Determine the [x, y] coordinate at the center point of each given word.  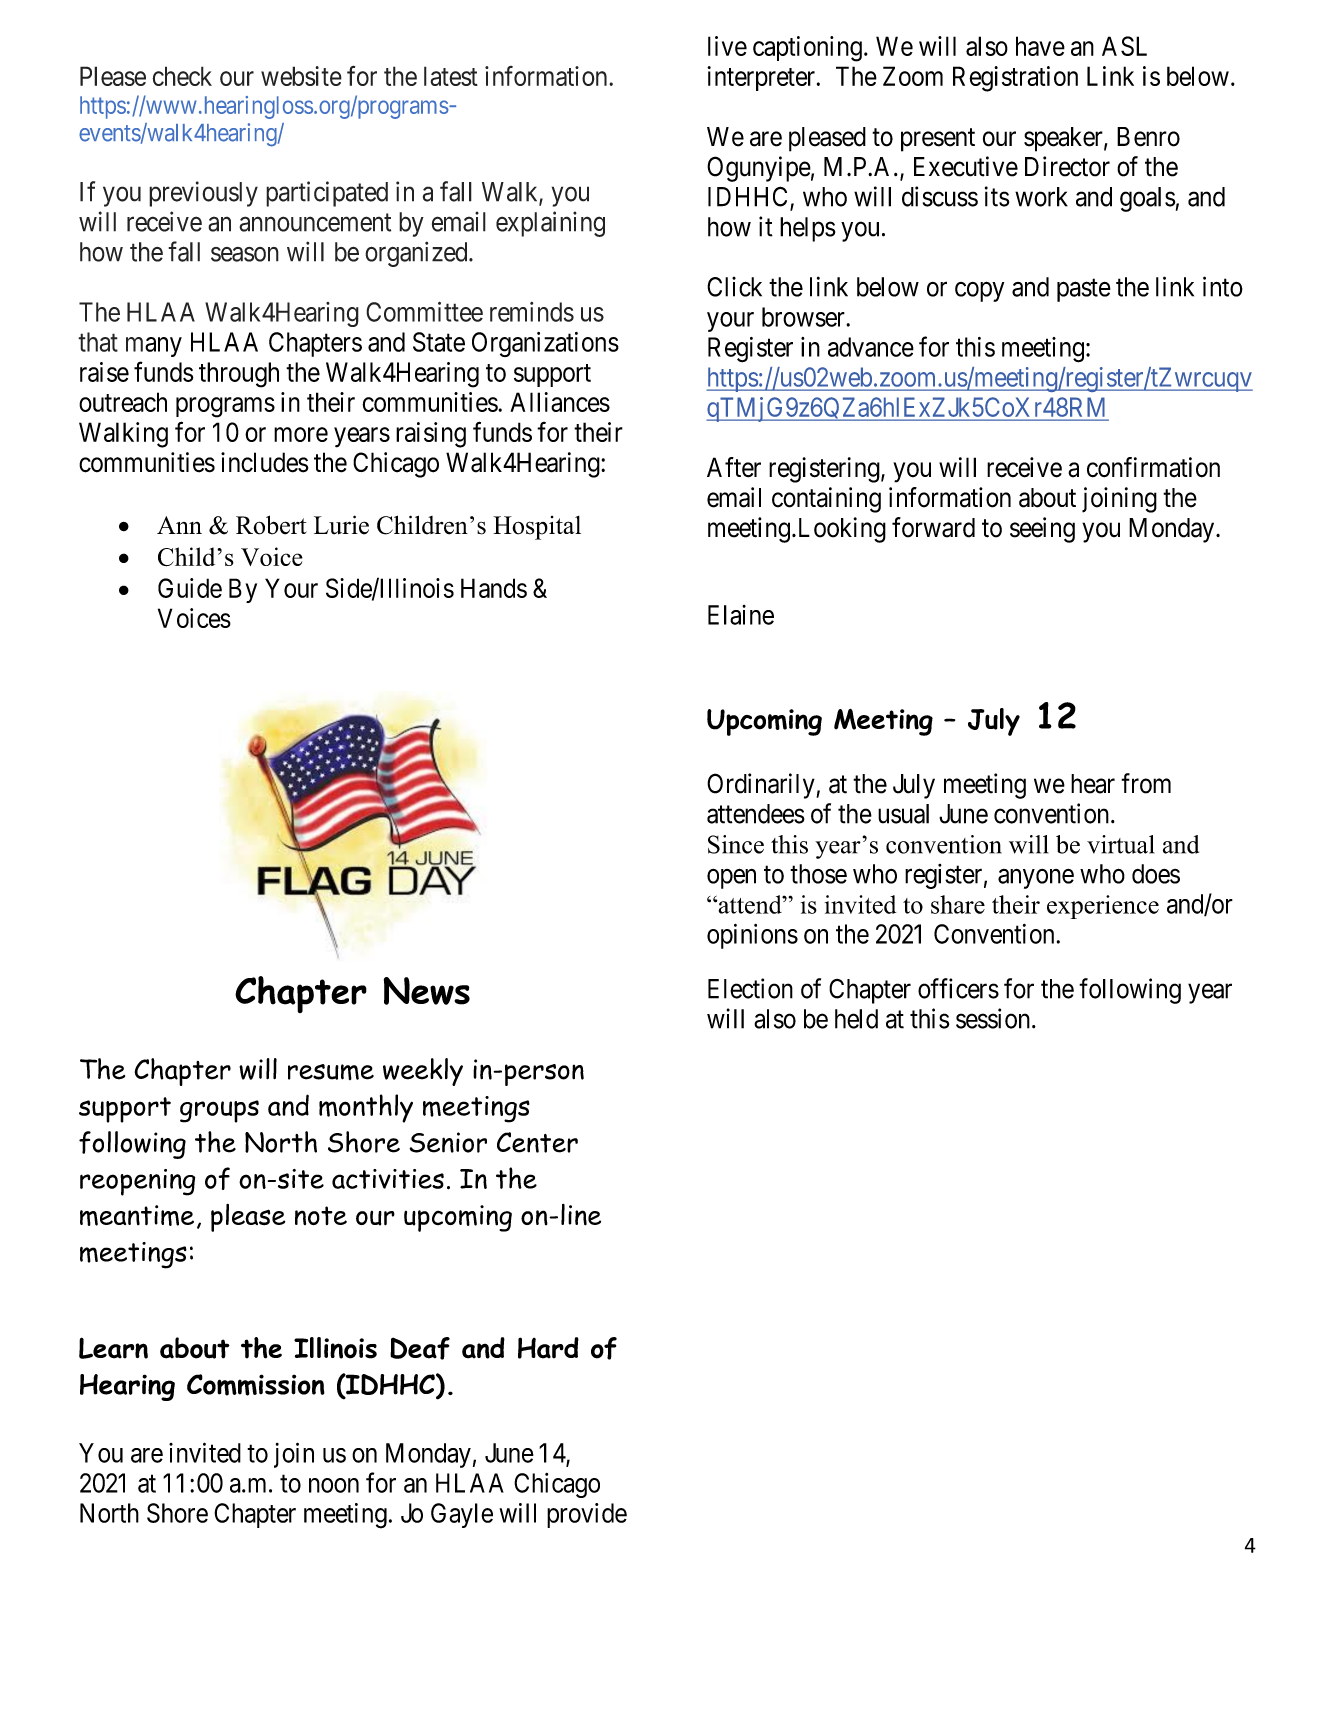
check [182, 76]
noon [334, 1485]
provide [587, 1515]
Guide [190, 588]
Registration [1015, 79]
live [727, 46]
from [1146, 783]
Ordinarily [762, 786]
